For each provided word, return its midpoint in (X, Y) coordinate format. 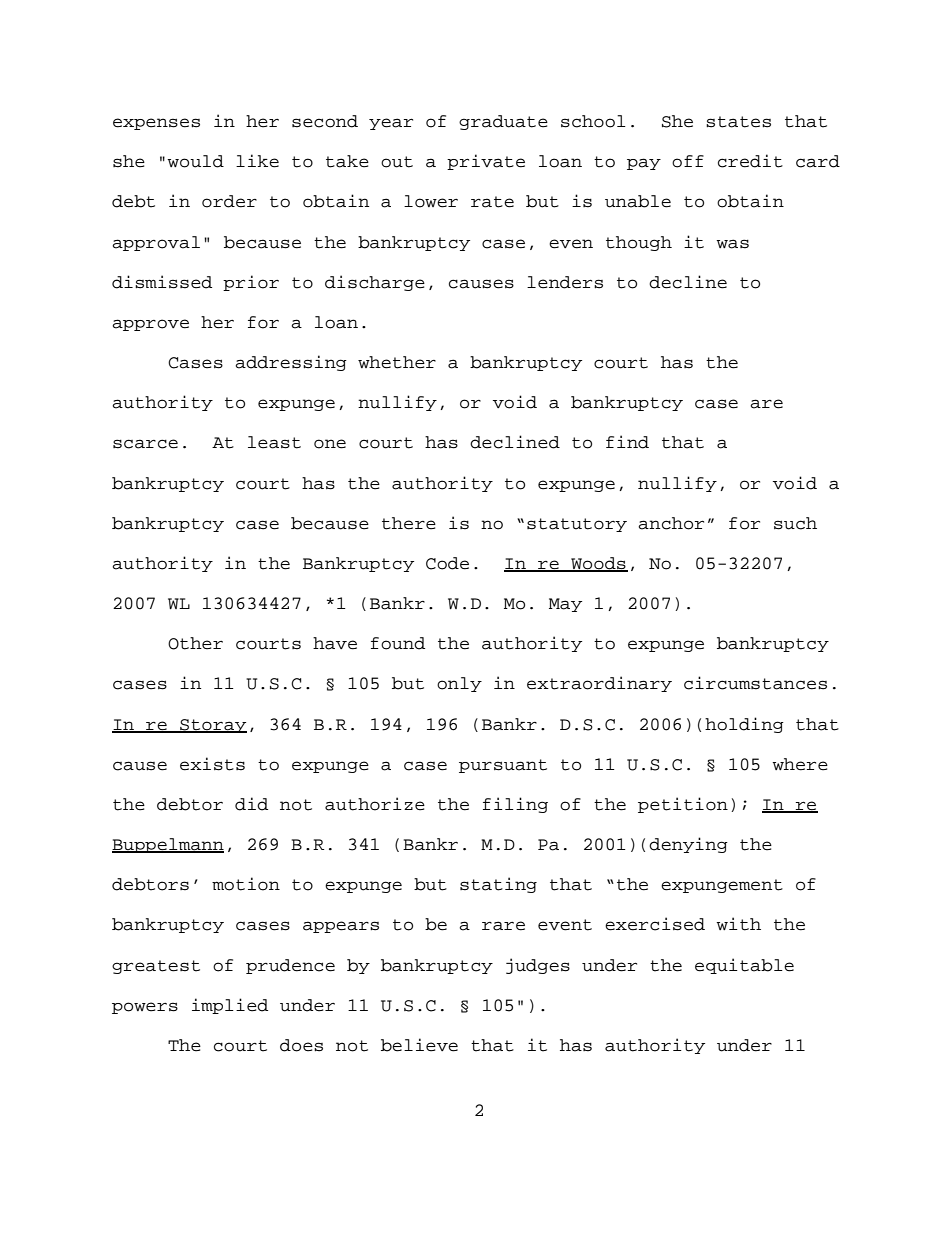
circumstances (755, 683)
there (409, 523)
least (274, 442)
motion (246, 884)
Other (195, 643)
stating (498, 885)
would (195, 161)
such (795, 523)
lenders (565, 282)
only (459, 684)
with (738, 924)
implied (230, 1006)
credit (750, 161)
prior (251, 283)
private (486, 162)
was (732, 244)
